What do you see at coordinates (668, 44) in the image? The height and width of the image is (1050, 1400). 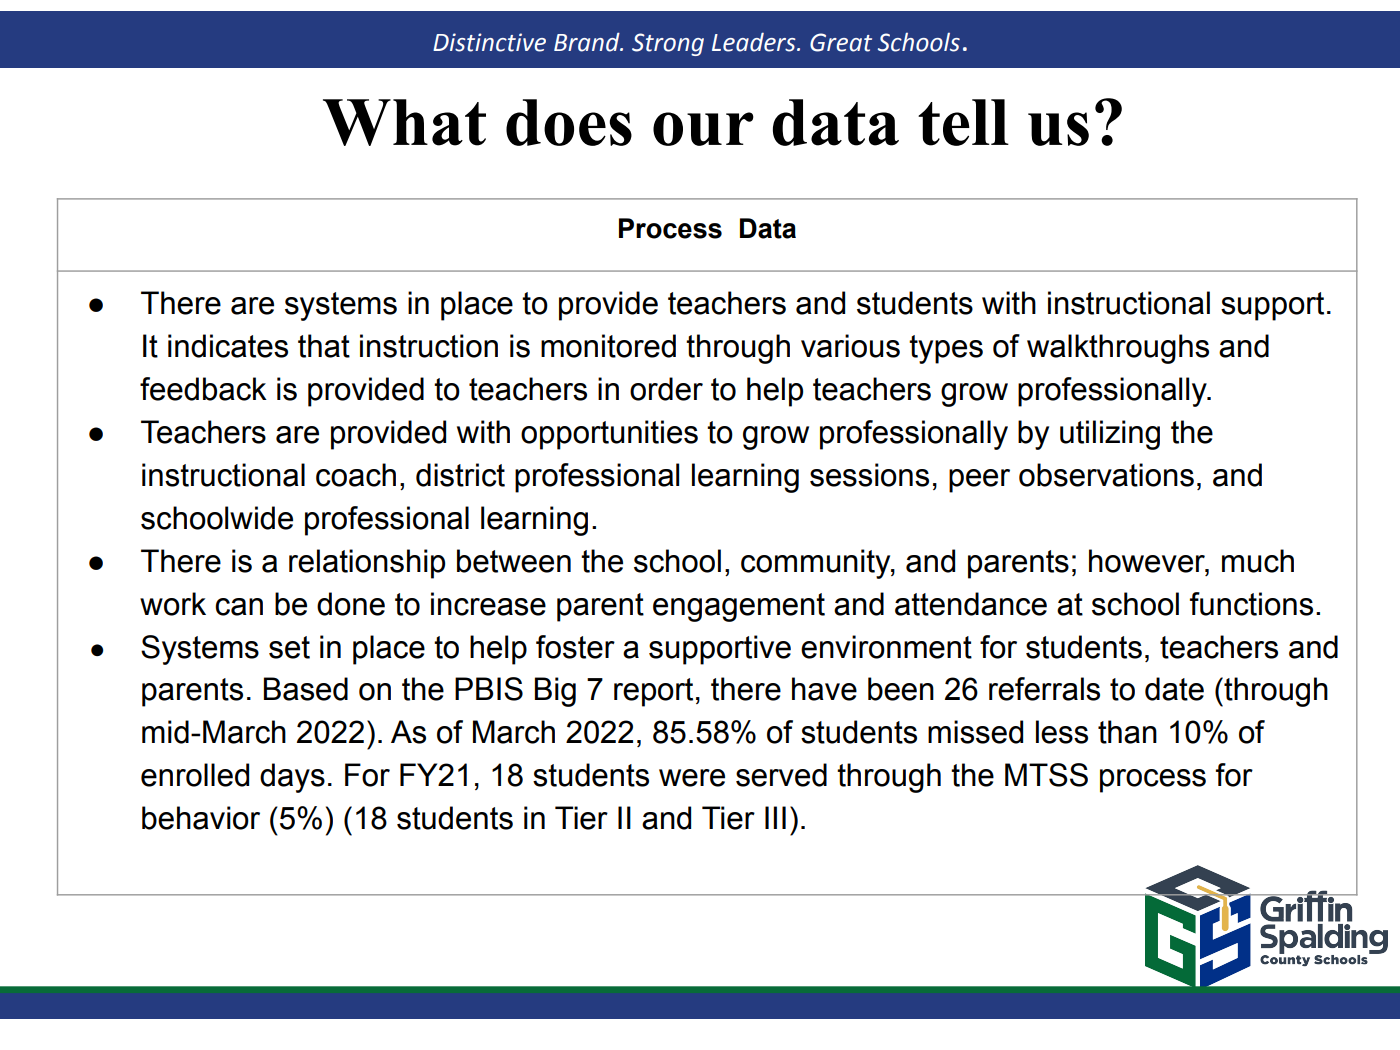 I see `Strong` at bounding box center [668, 44].
